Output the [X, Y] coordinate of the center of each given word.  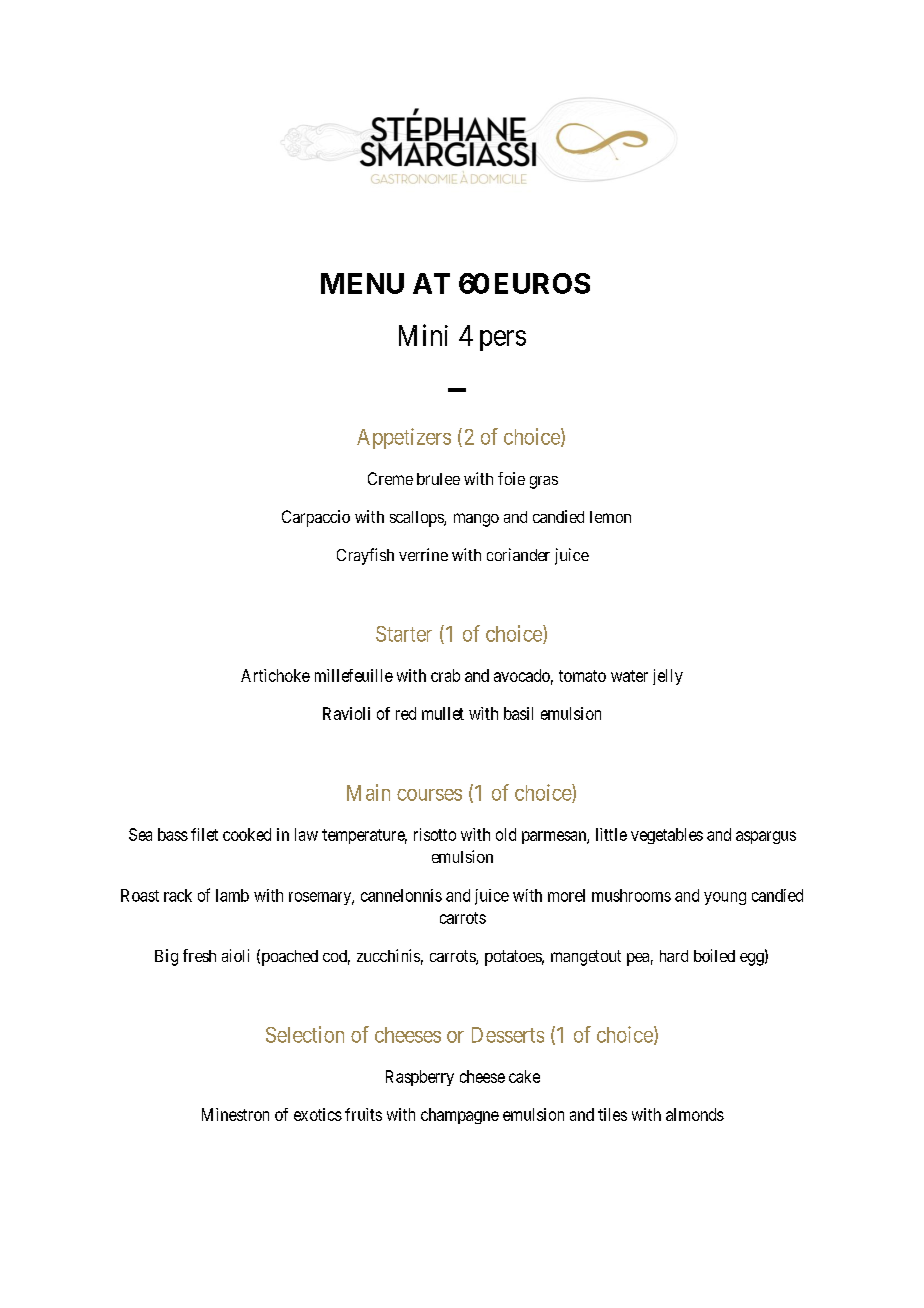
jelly [668, 677]
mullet [443, 713]
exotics [318, 1114]
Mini [423, 335]
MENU [362, 283]
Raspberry [420, 1078]
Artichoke [275, 675]
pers [503, 340]
